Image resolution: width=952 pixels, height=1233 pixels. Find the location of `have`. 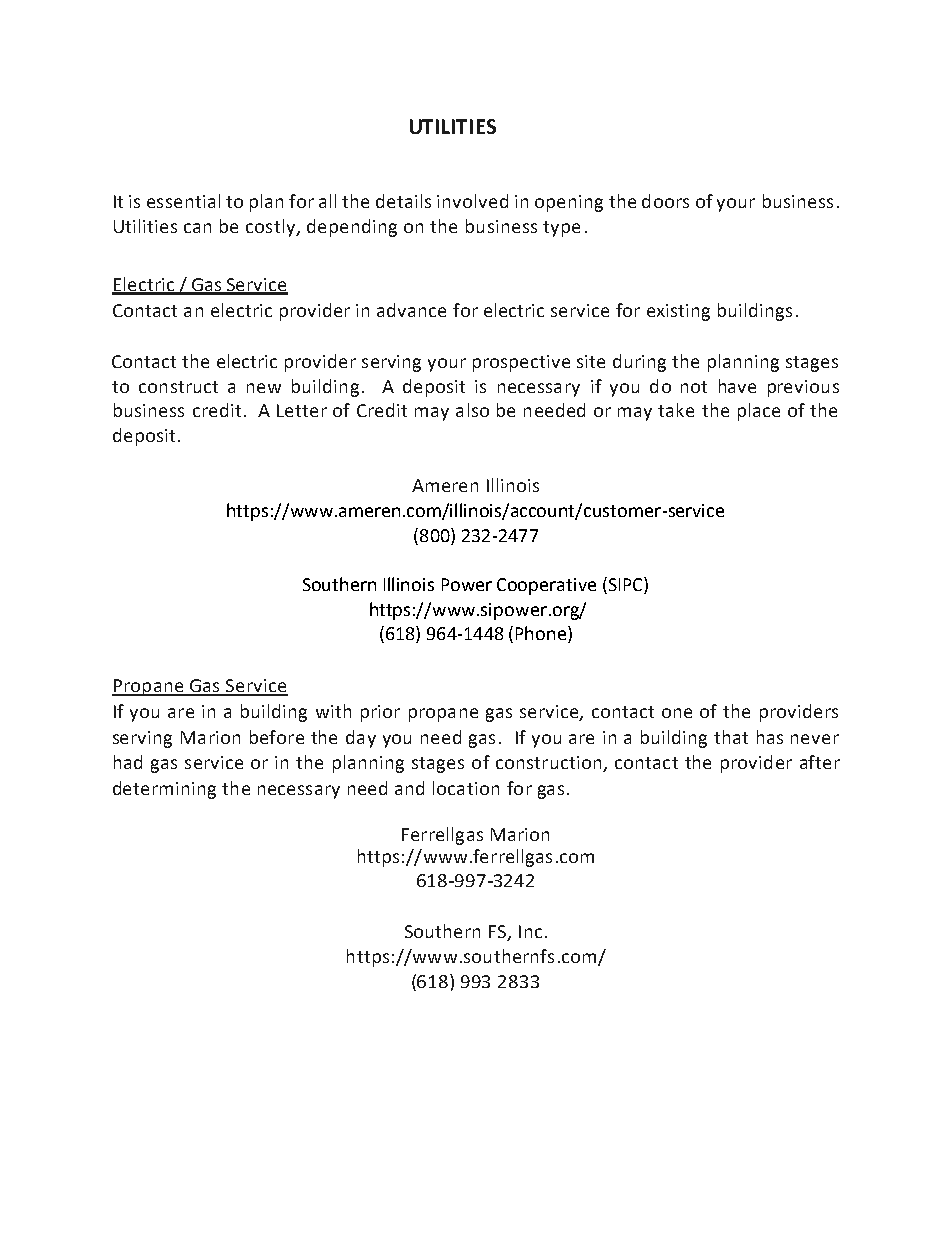

have is located at coordinates (737, 386).
